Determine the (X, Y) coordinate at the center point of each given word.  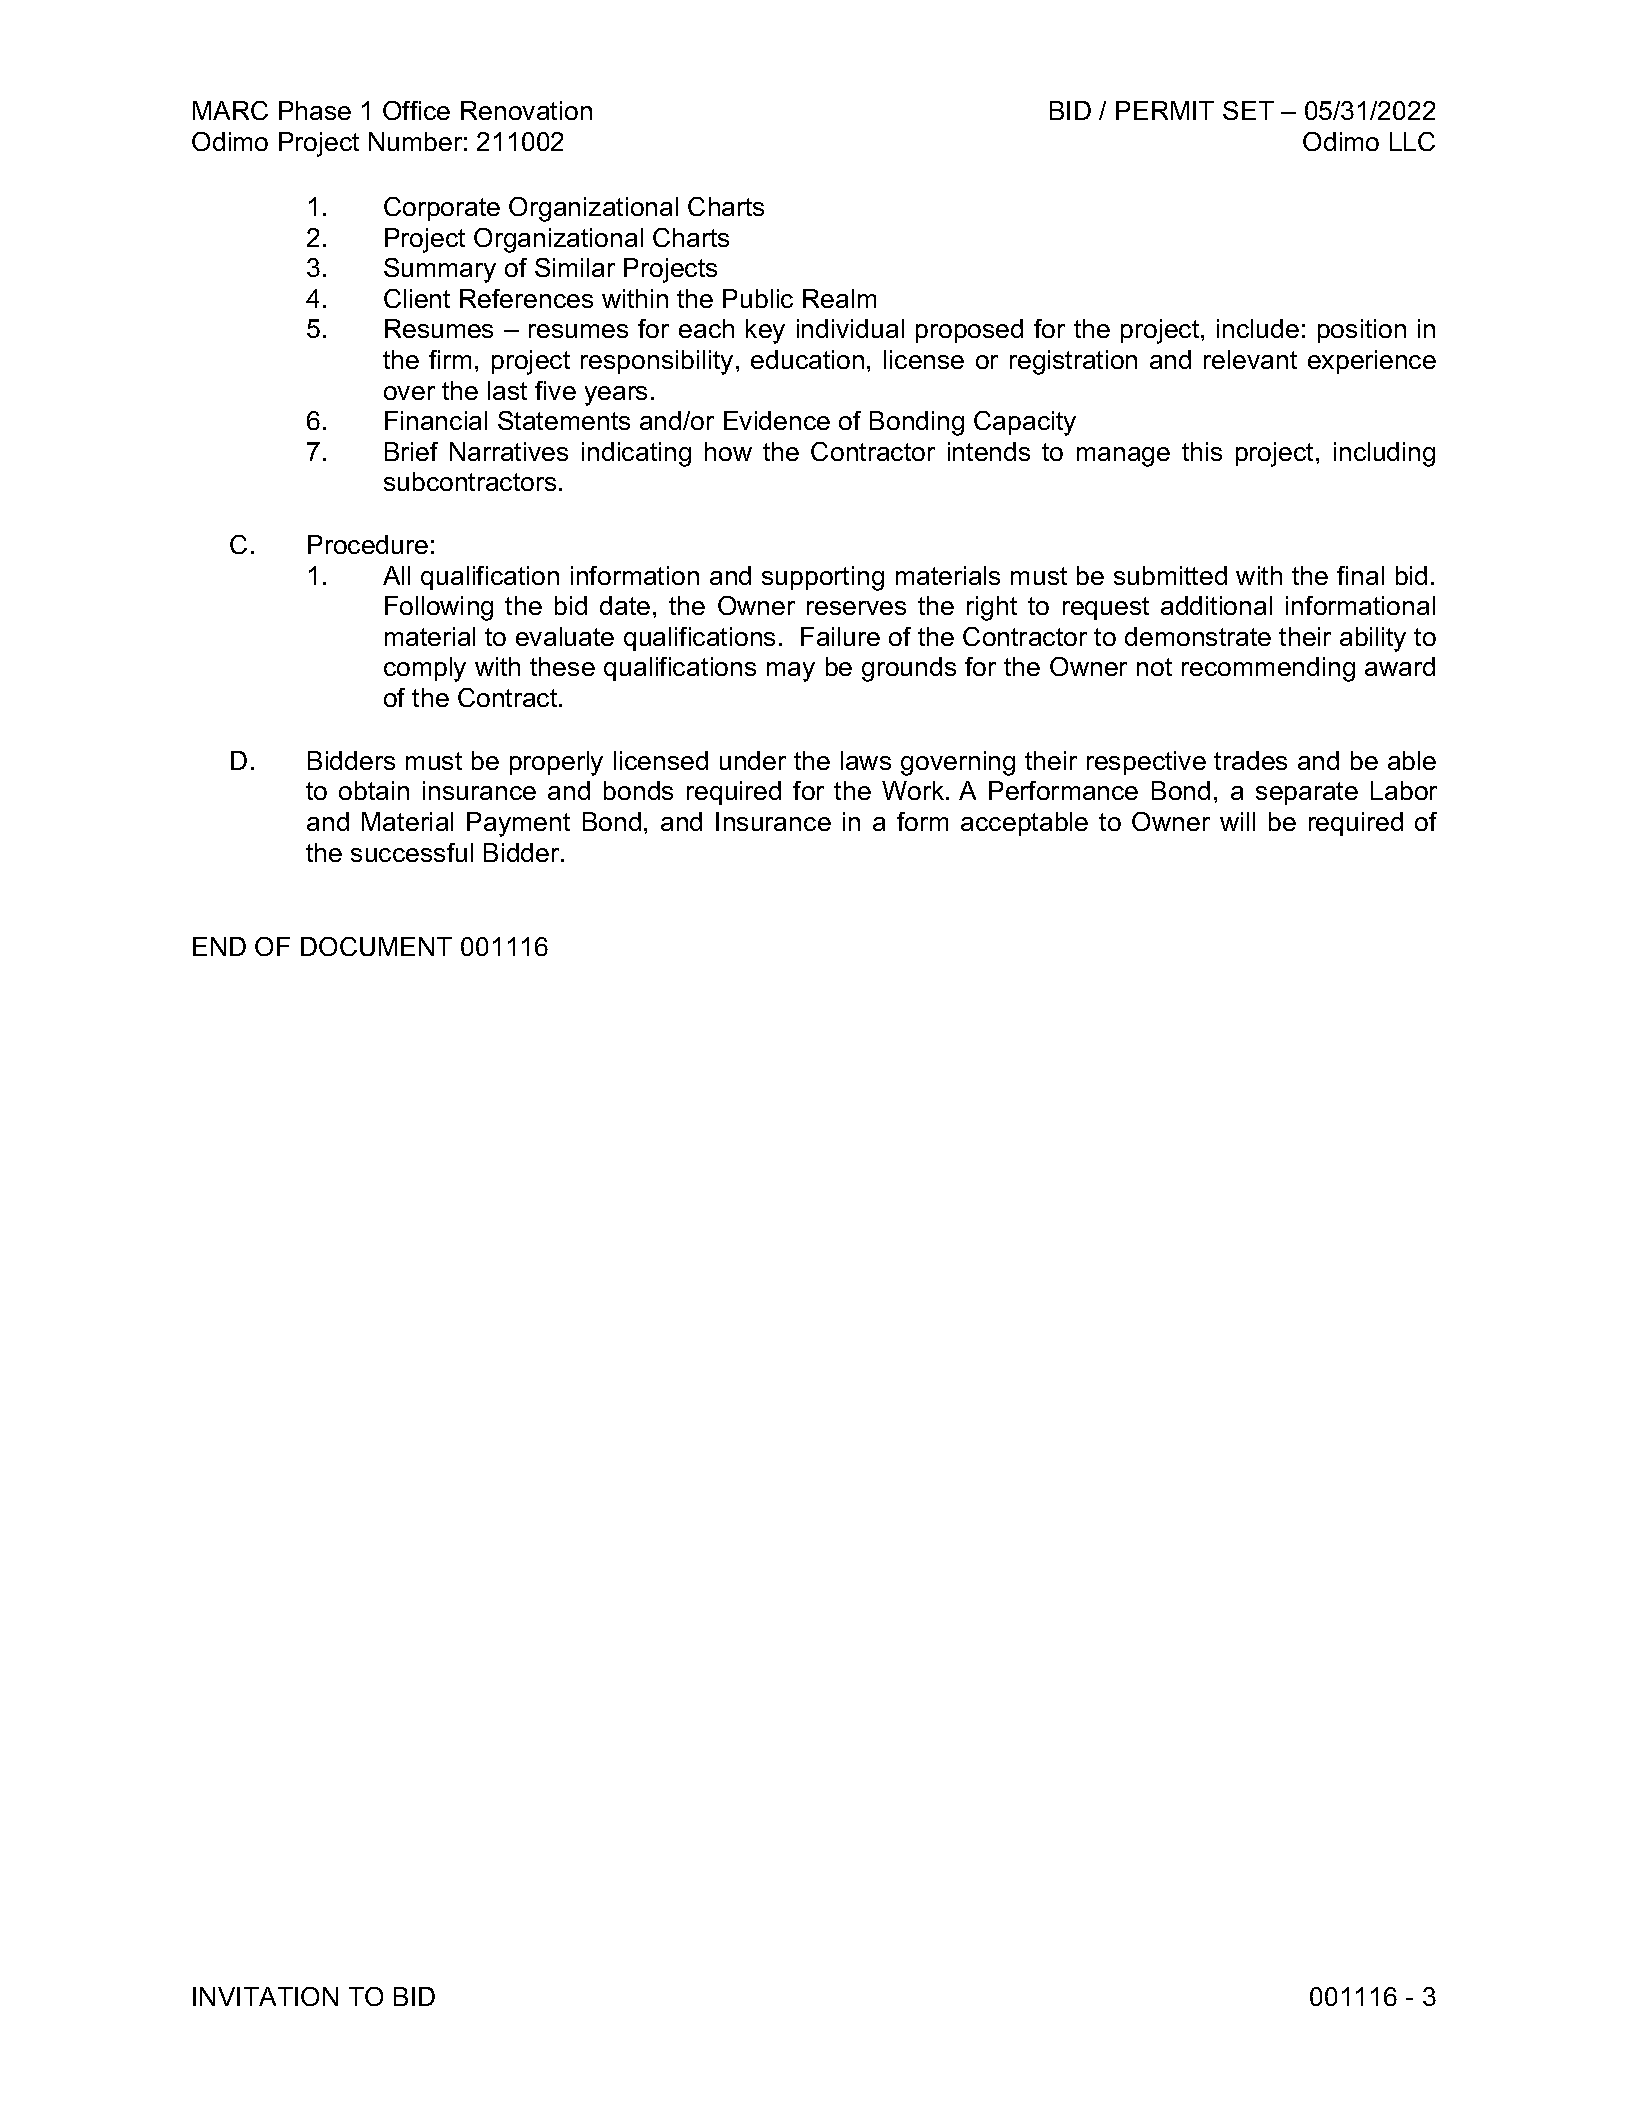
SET (1248, 110)
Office (416, 110)
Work (914, 790)
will (1237, 821)
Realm (839, 298)
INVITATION (265, 1996)
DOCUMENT (376, 946)
